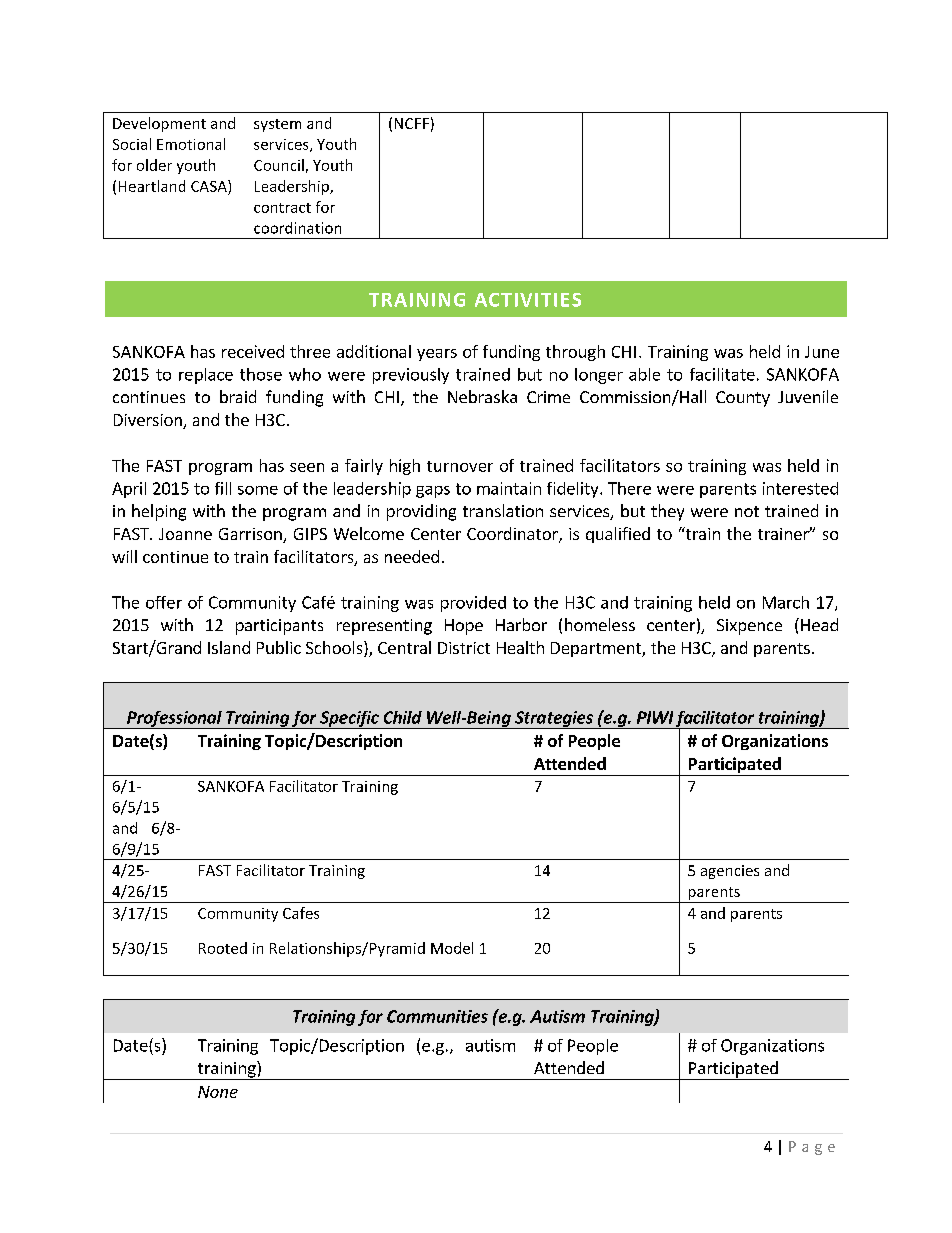  Describe the element at coordinates (218, 1092) in the image. I see `None` at that location.
